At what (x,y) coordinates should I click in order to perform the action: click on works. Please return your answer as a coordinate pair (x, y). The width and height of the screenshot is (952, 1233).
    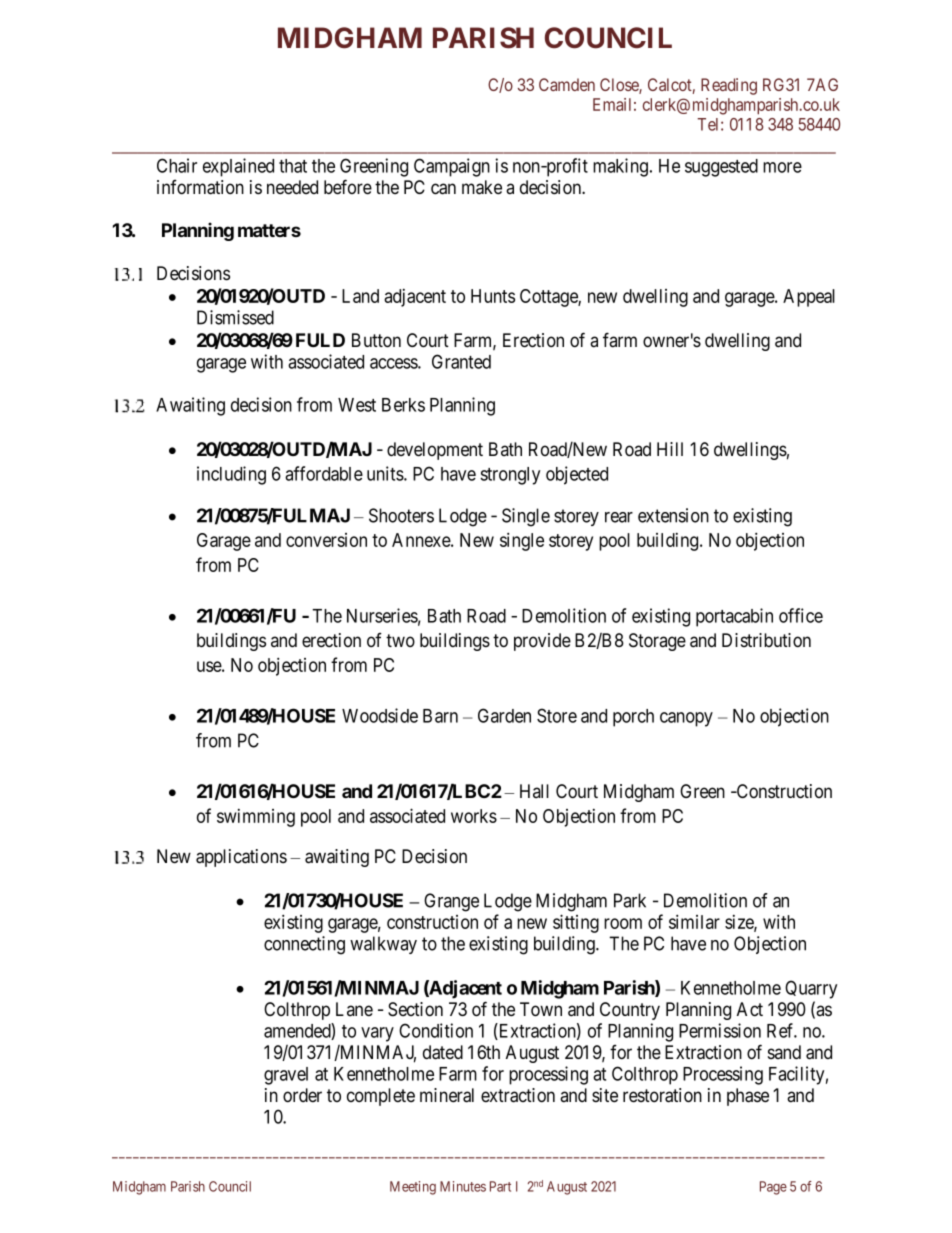
    Looking at the image, I should click on (474, 816).
